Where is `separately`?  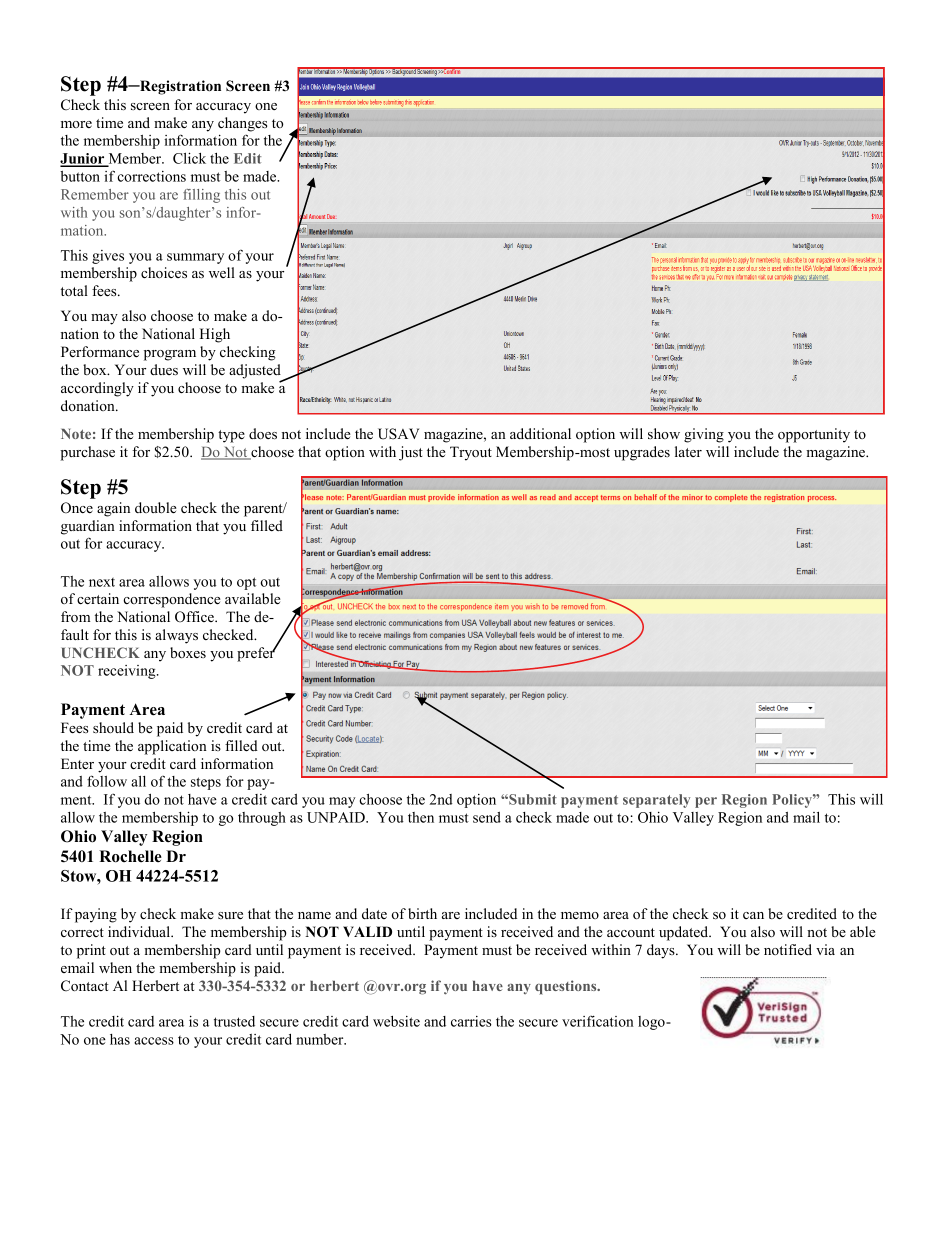
separately is located at coordinates (656, 801).
